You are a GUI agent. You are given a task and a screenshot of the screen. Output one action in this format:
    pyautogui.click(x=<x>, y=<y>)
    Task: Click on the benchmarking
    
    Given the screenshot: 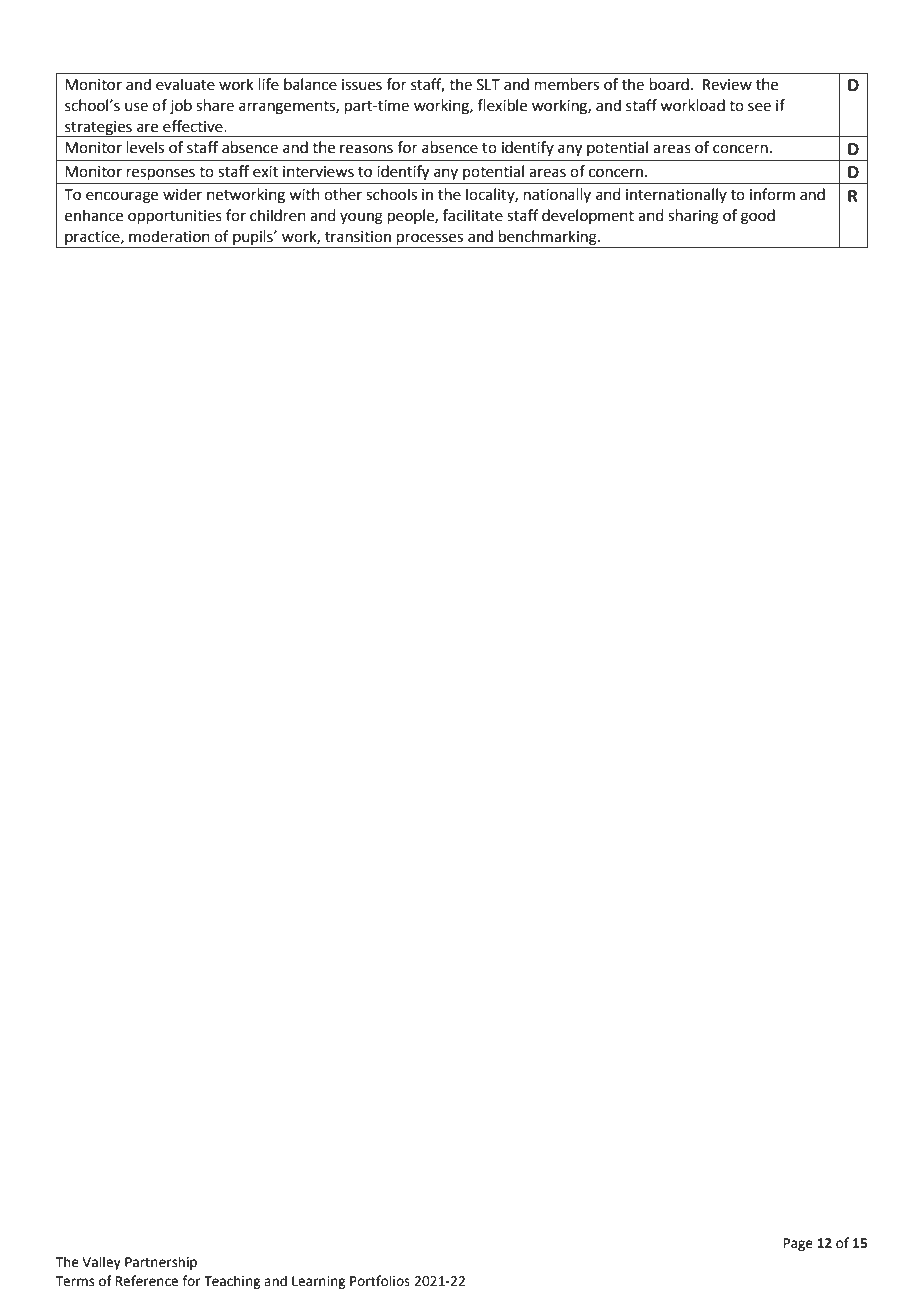 What is the action you would take?
    pyautogui.click(x=548, y=239)
